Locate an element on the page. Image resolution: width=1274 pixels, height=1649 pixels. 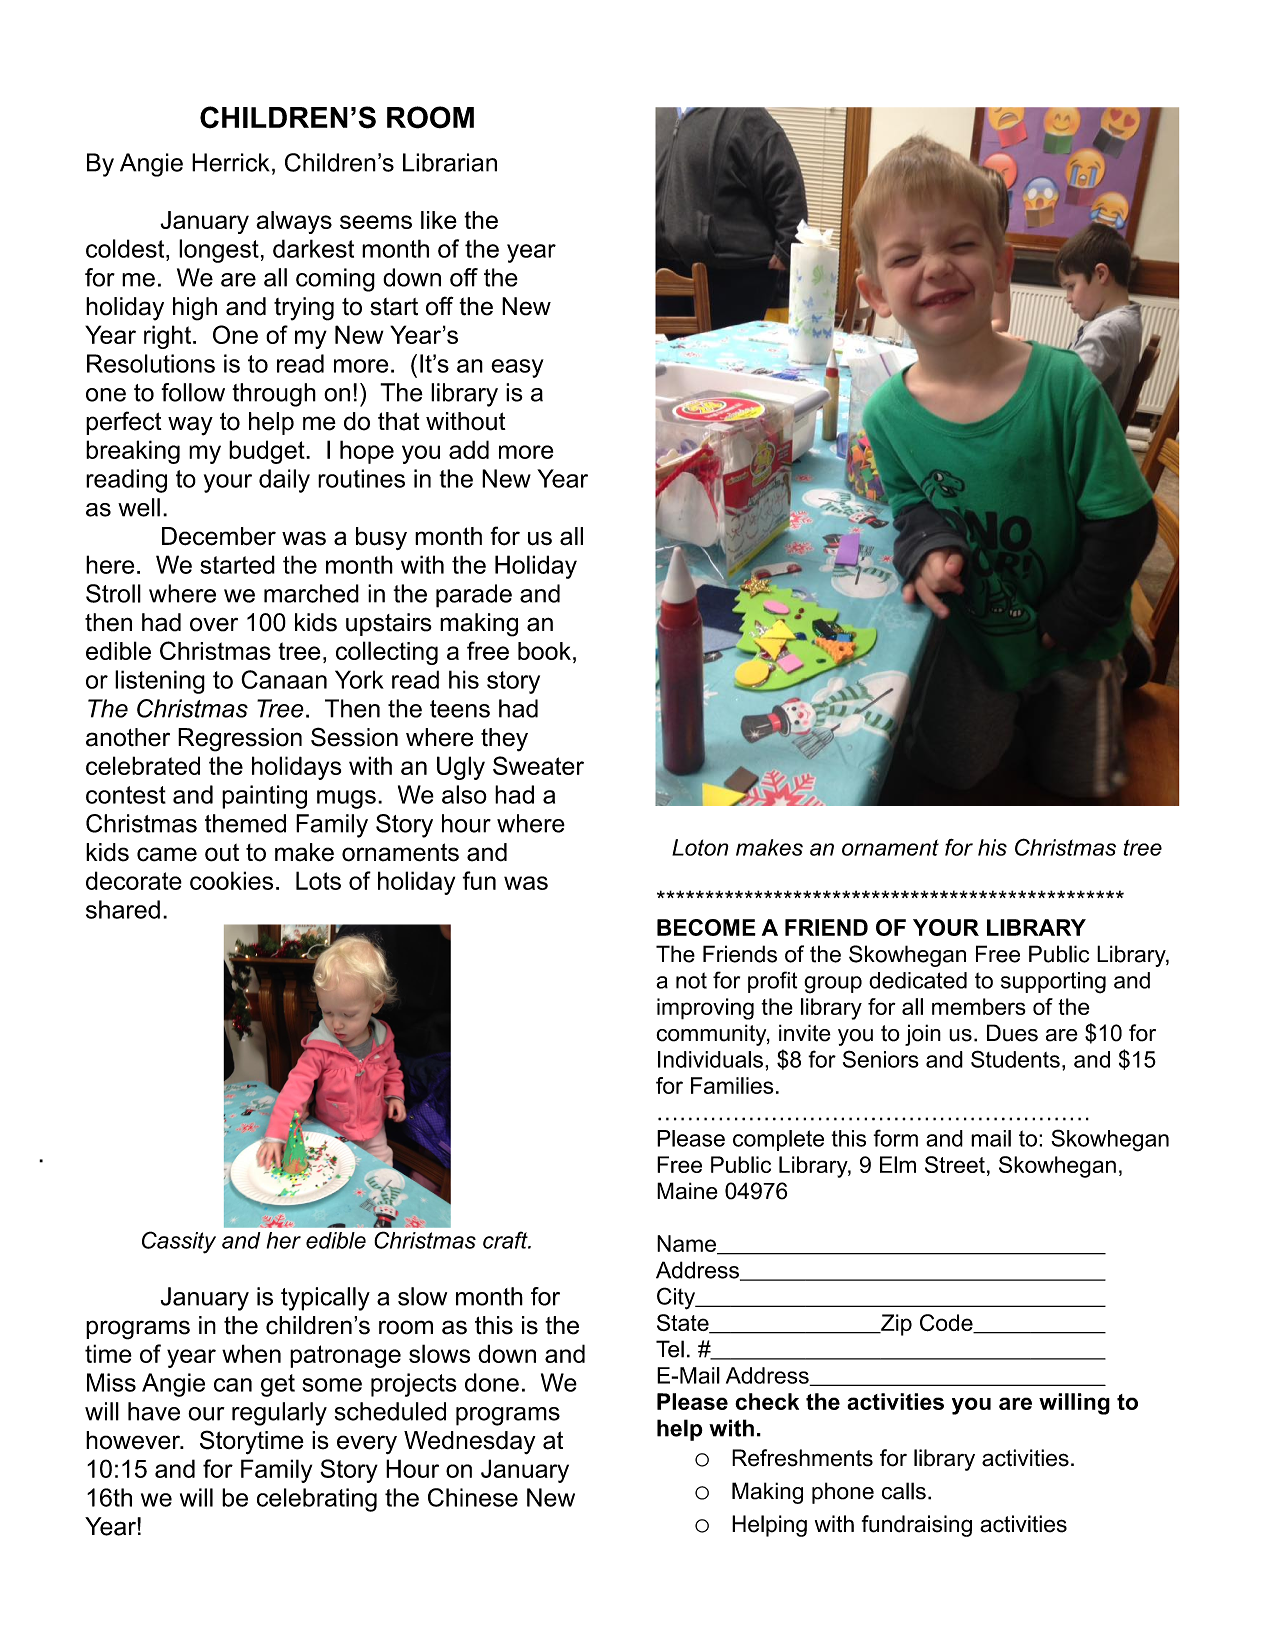
over is located at coordinates (214, 624).
